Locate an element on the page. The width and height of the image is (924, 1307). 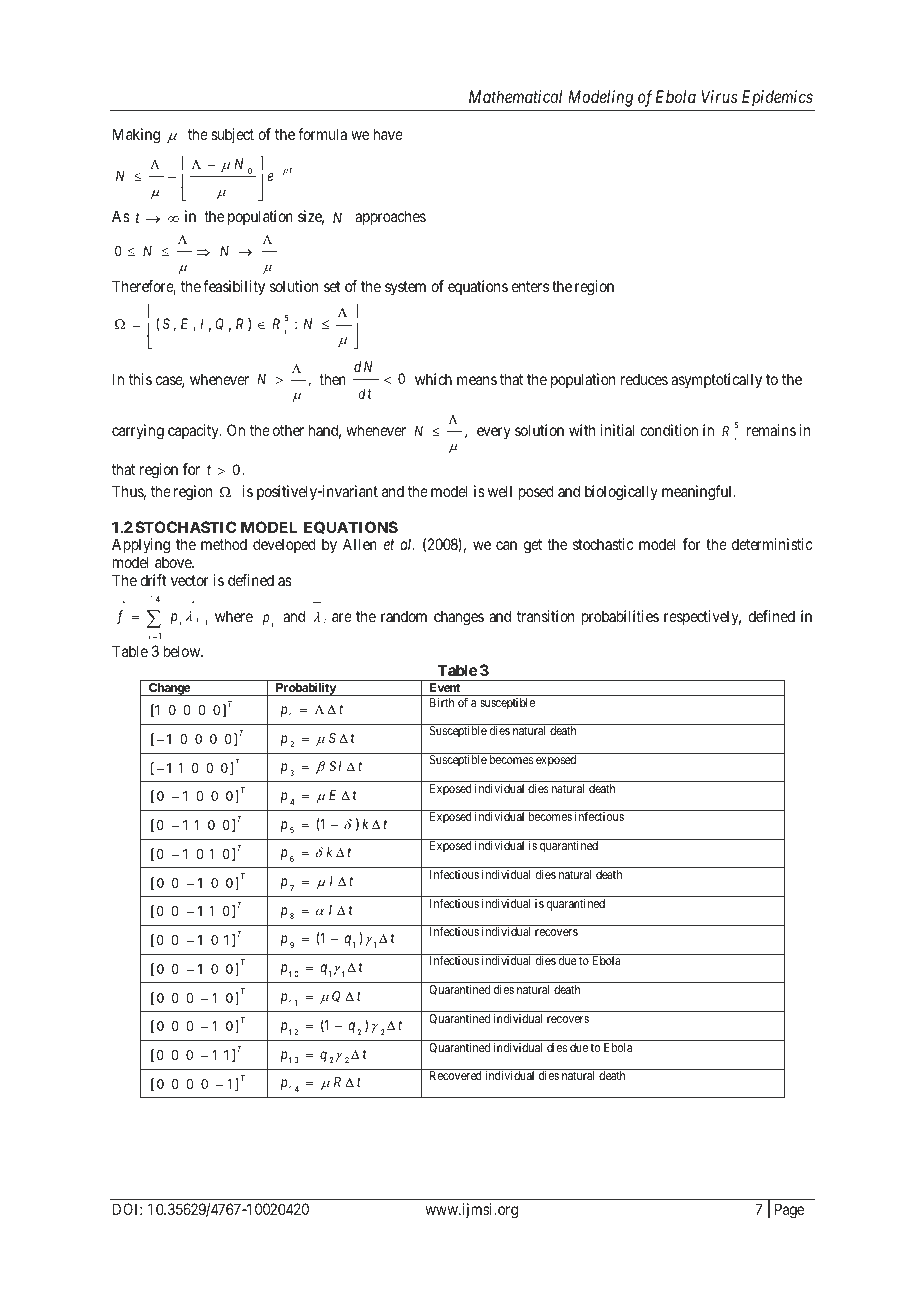
where is located at coordinates (234, 616).
